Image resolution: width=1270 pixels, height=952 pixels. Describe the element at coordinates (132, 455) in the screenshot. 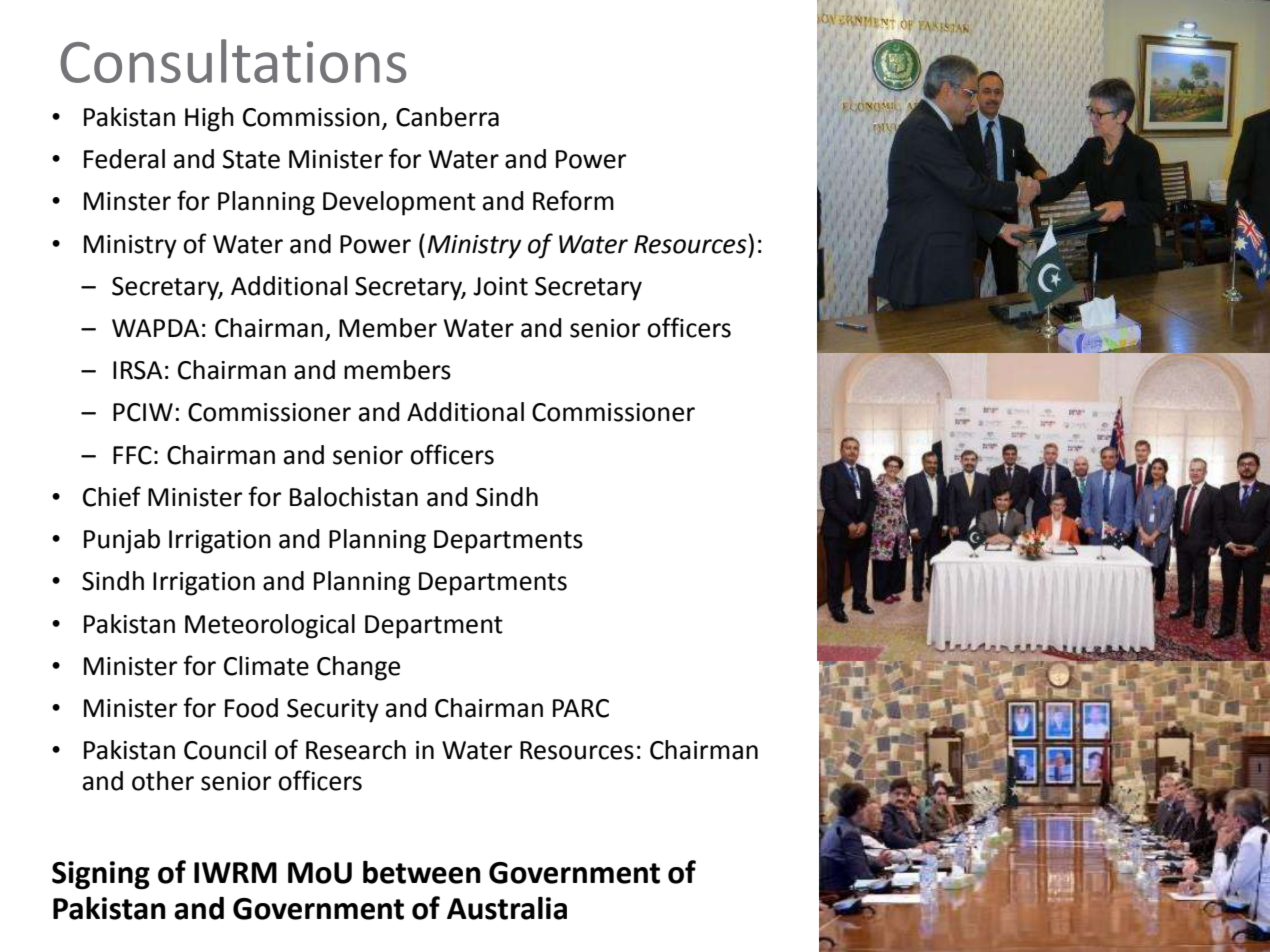

I see `FFC` at that location.
